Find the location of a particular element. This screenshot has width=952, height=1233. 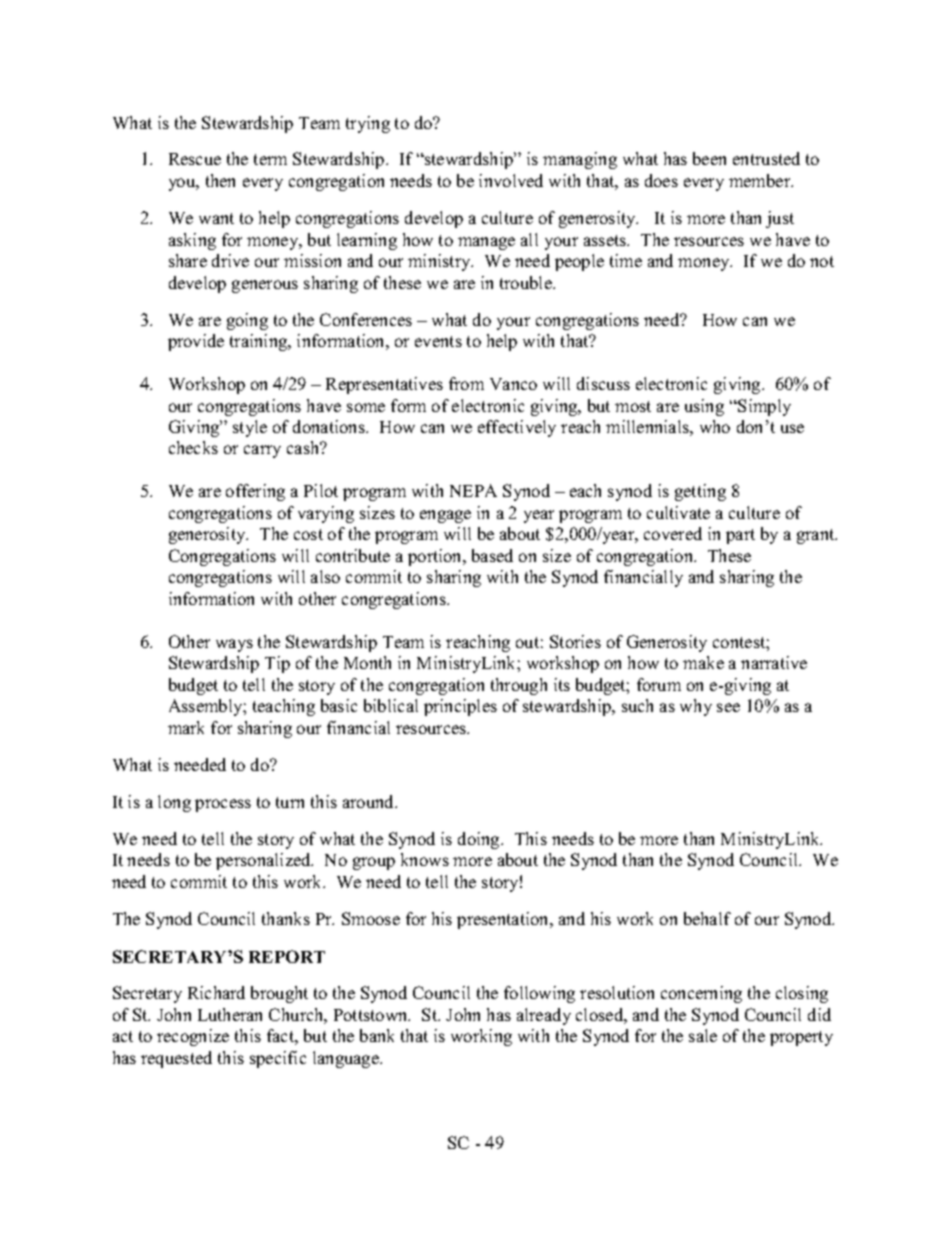

involved is located at coordinates (511, 180).
